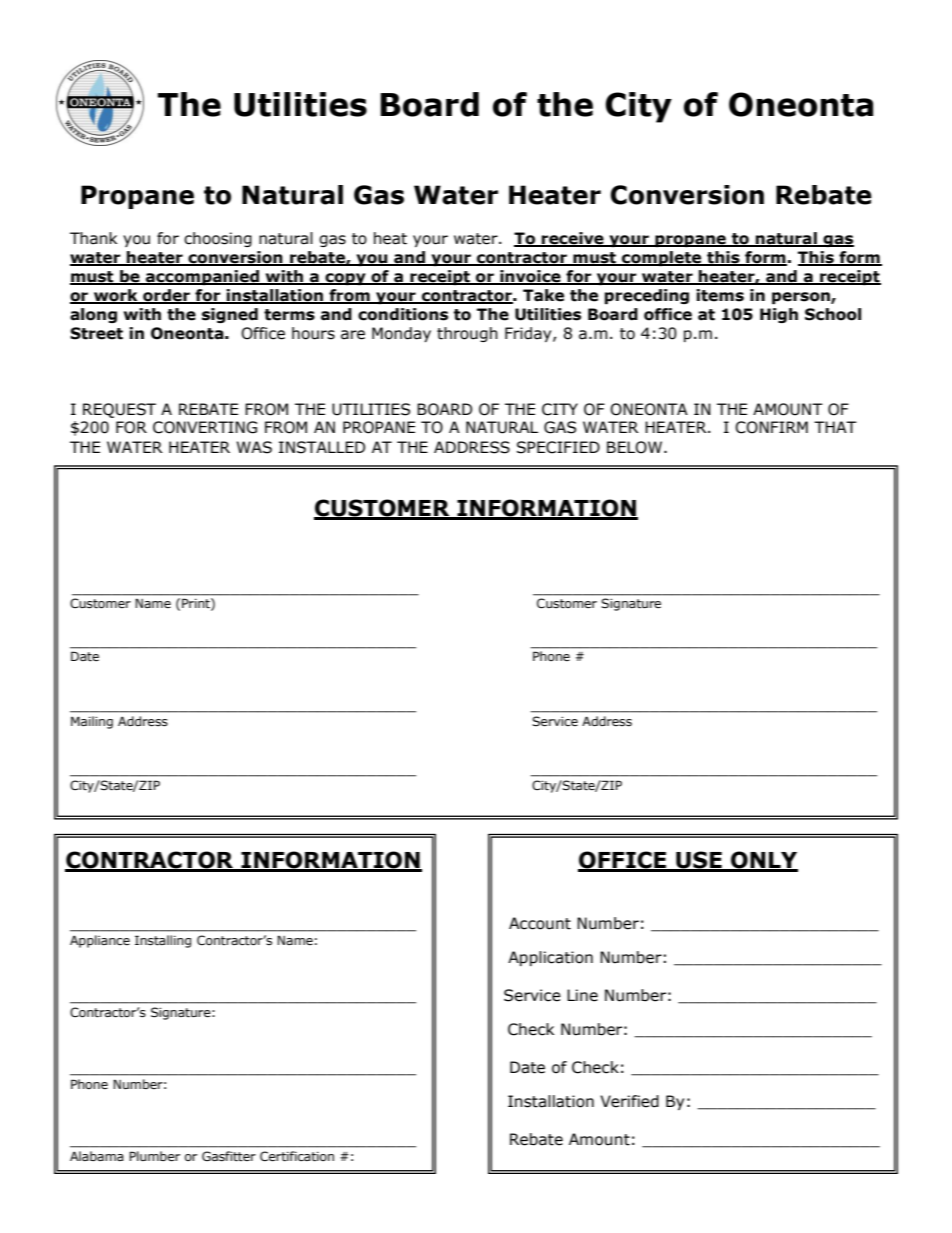 The image size is (952, 1233). I want to click on invoice, so click(530, 277).
